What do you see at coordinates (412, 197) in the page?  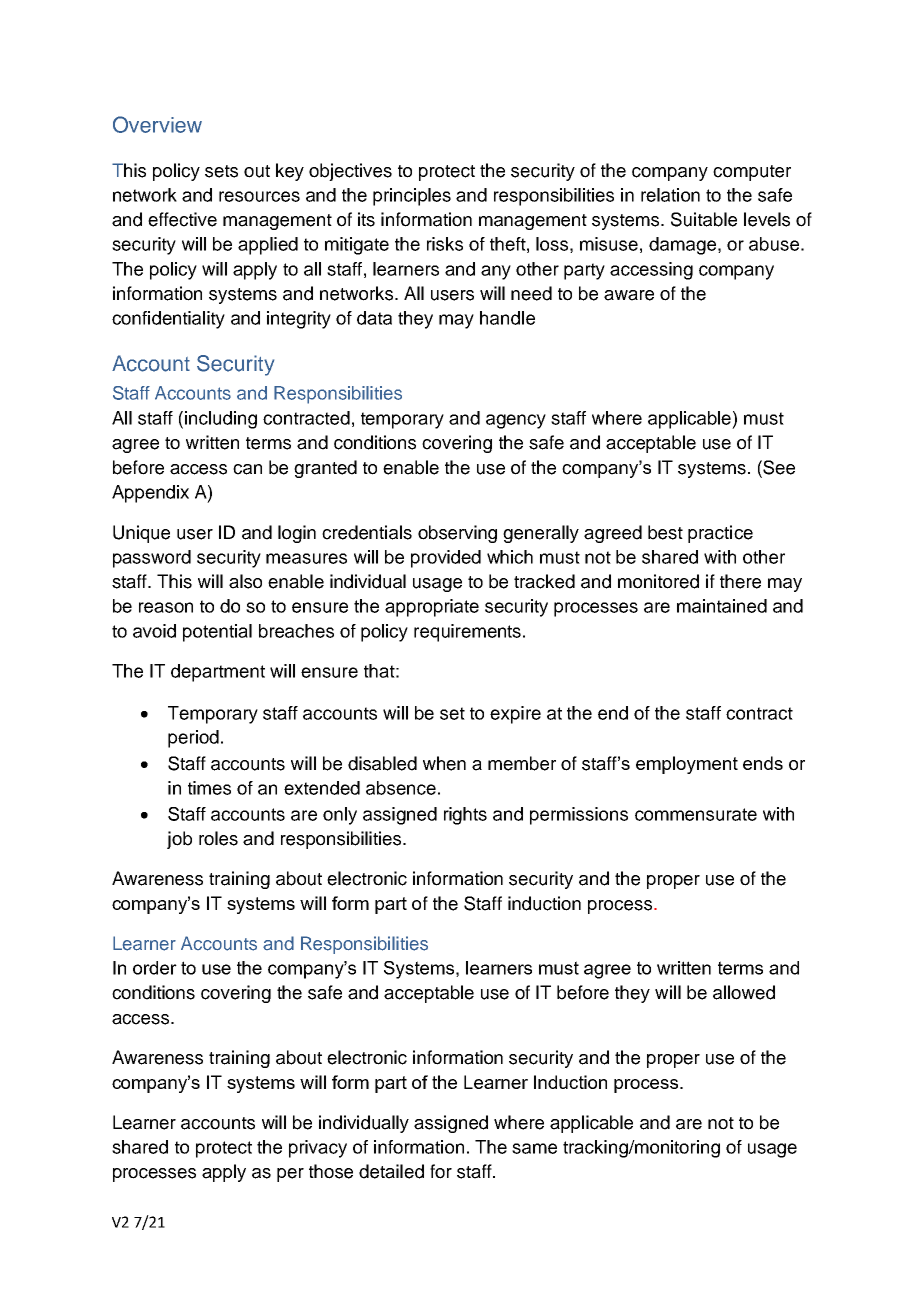 I see `principles` at bounding box center [412, 197].
